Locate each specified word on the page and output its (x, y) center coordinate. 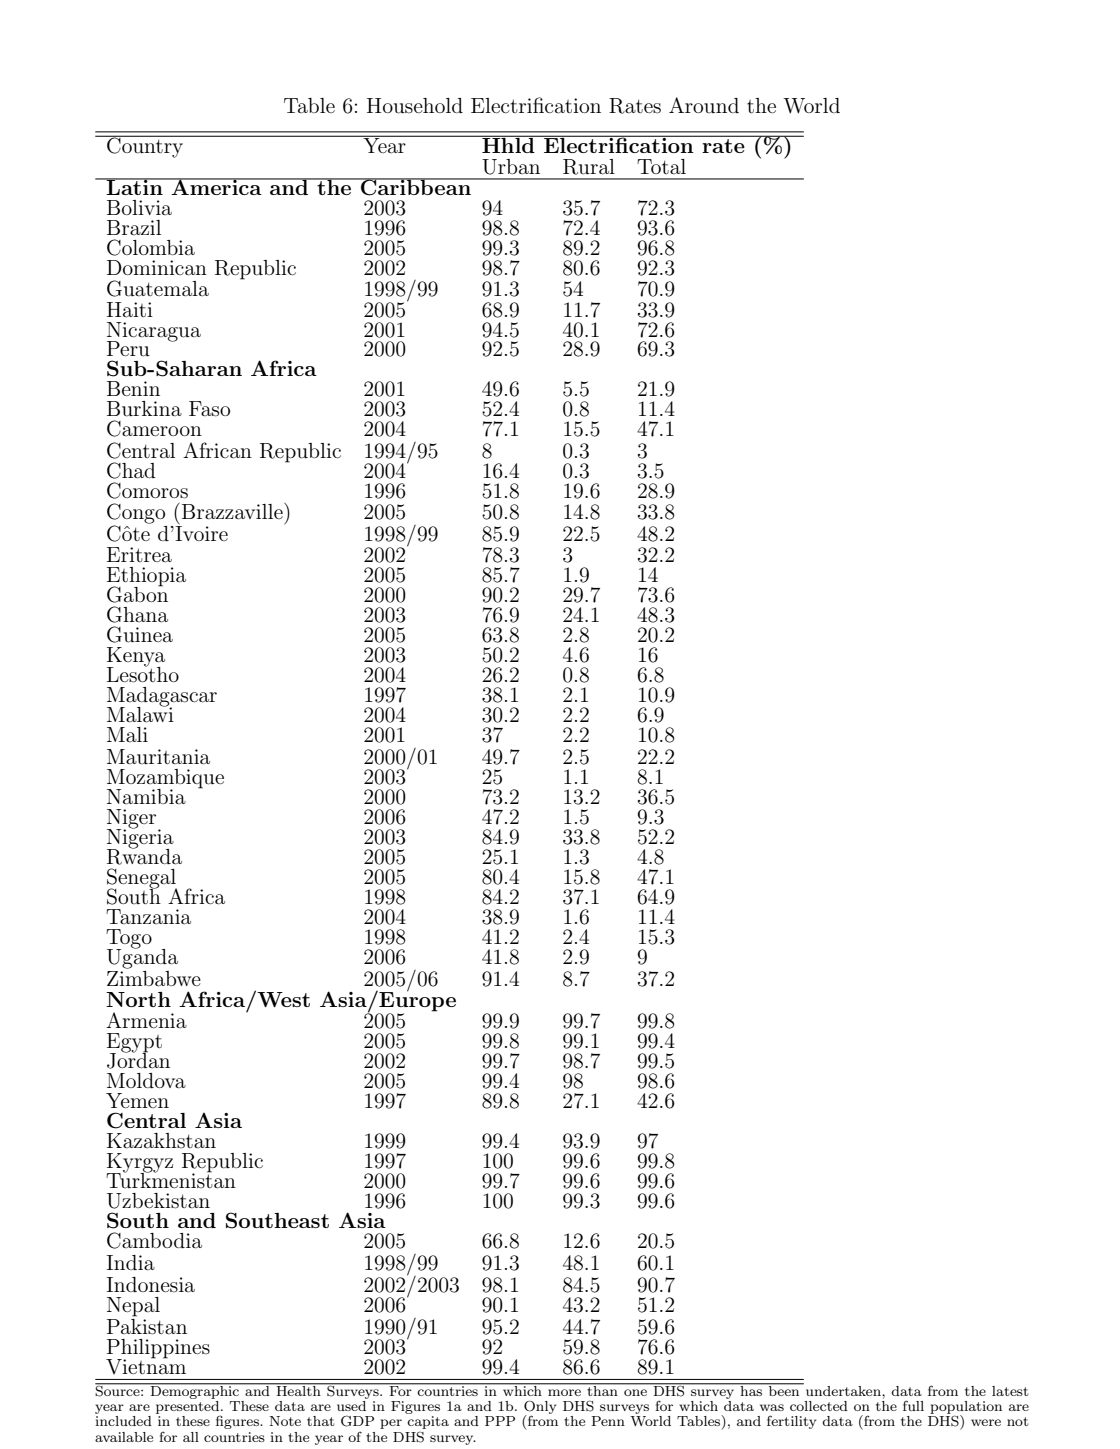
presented (189, 1407)
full (913, 1405)
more (564, 1392)
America (217, 186)
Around (704, 105)
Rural (589, 167)
